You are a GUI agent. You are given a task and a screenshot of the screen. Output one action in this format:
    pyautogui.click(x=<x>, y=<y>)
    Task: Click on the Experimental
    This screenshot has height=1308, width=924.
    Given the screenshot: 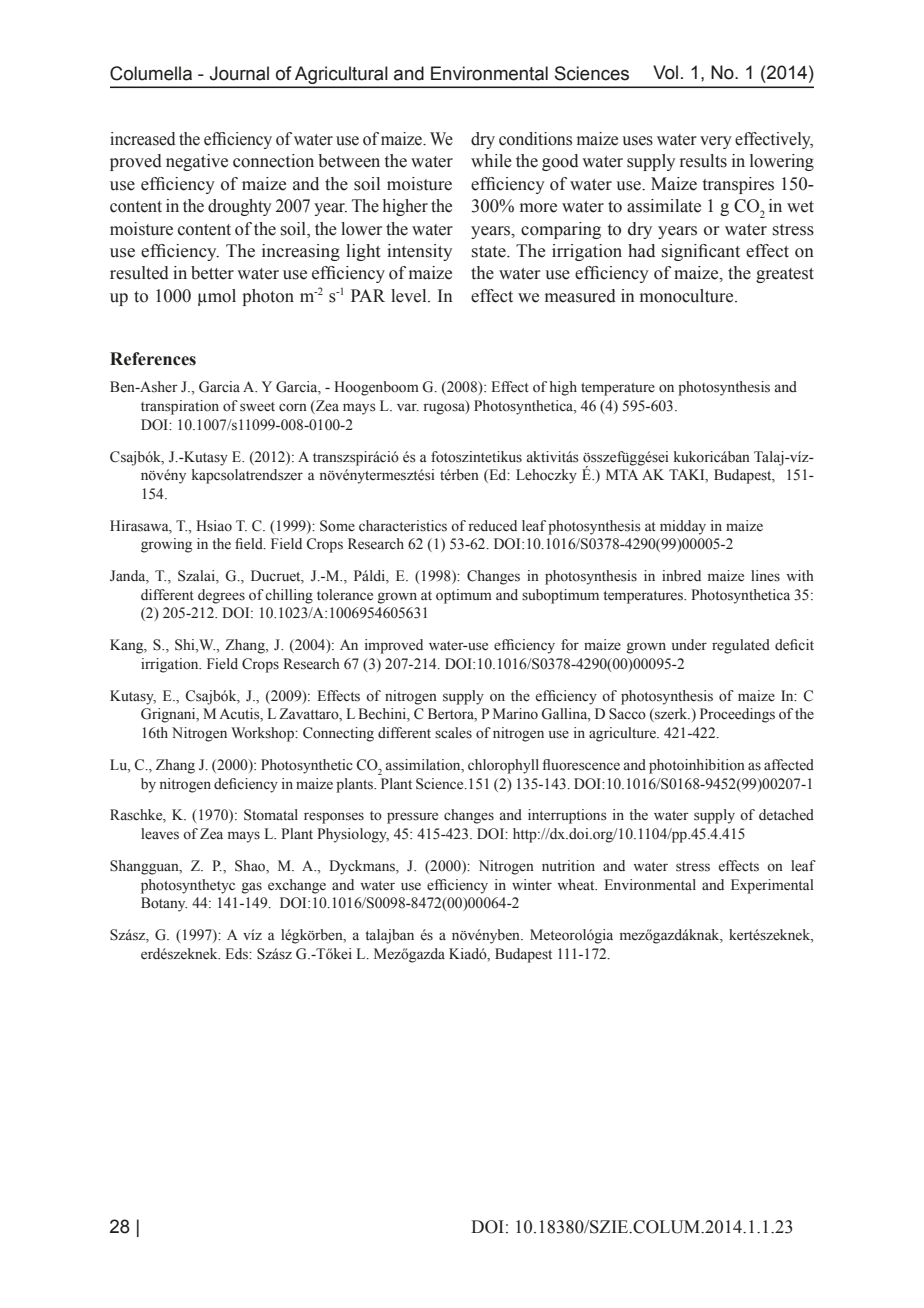 What is the action you would take?
    pyautogui.click(x=772, y=886)
